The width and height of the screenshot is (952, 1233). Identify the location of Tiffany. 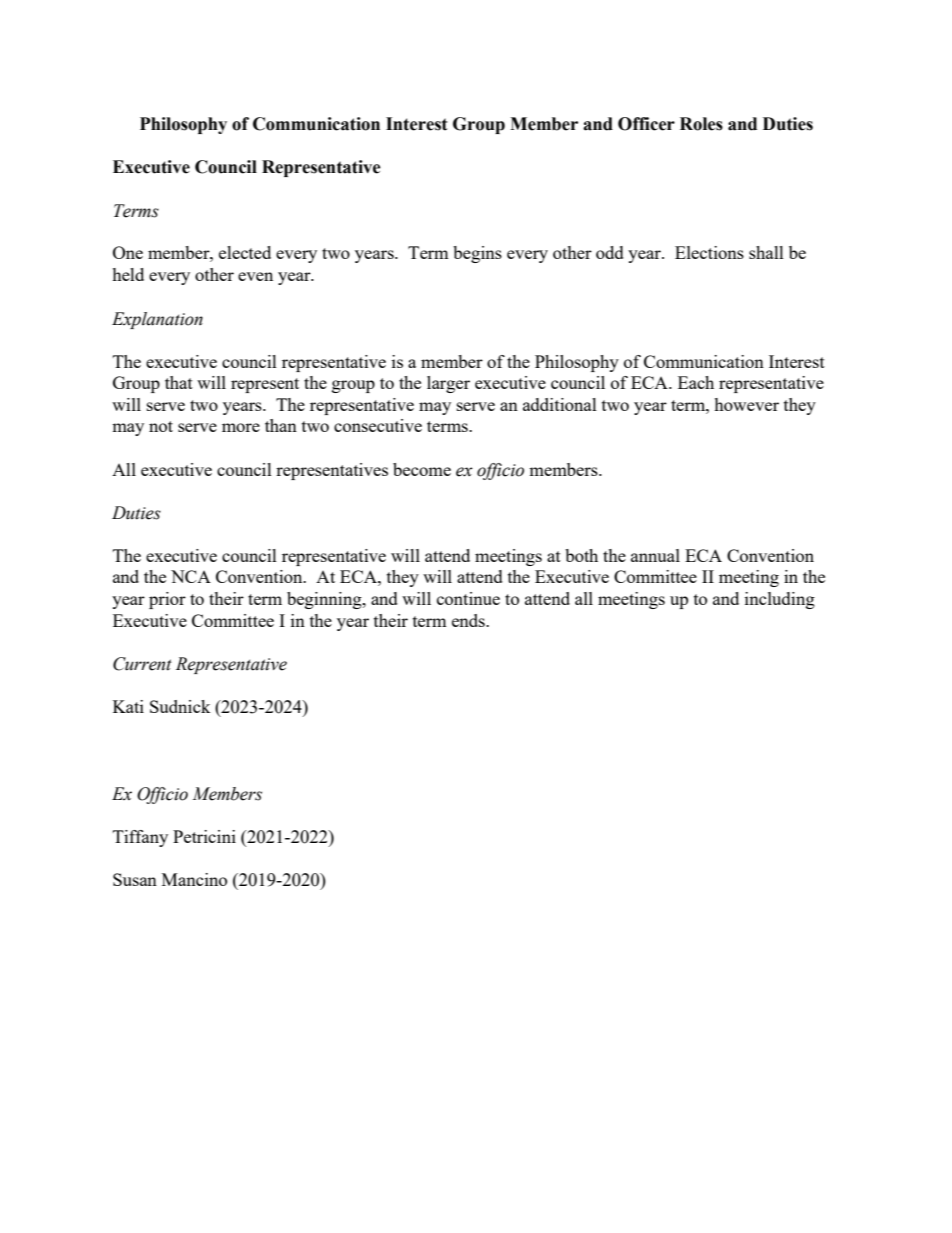
(140, 838).
